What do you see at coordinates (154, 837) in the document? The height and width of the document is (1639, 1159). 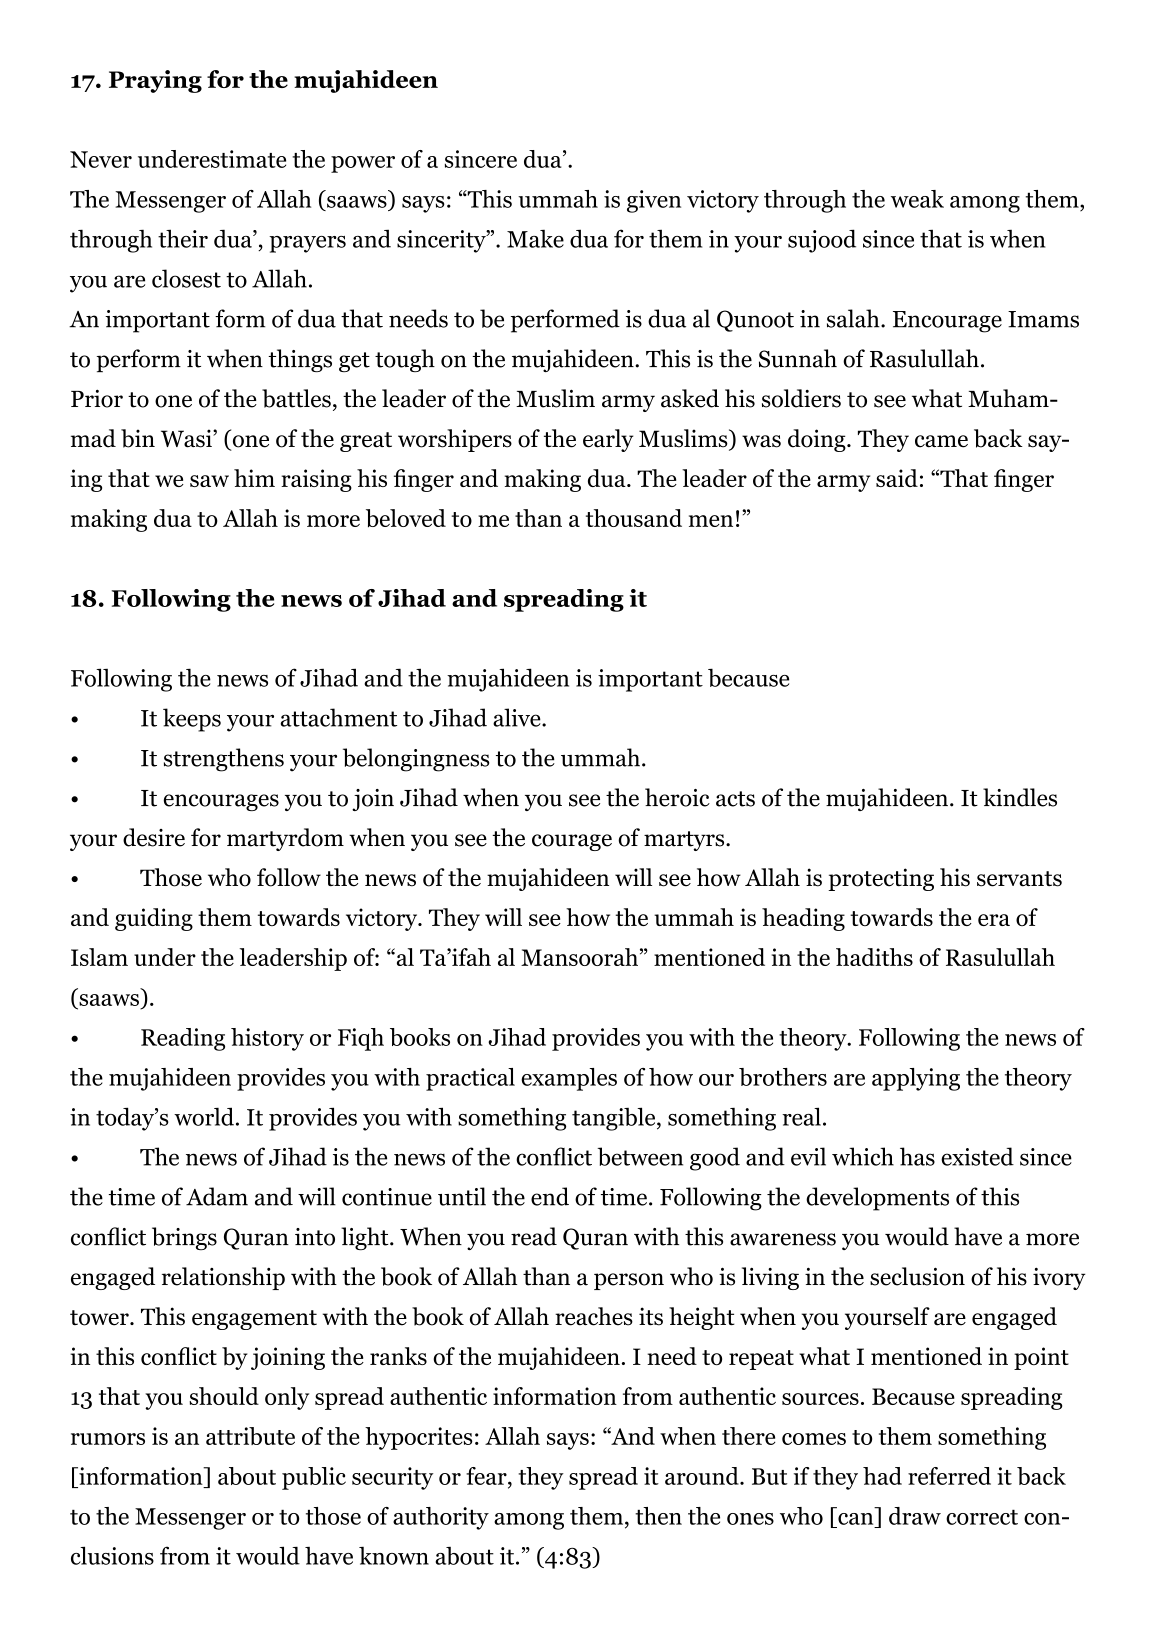 I see `desire` at bounding box center [154, 837].
